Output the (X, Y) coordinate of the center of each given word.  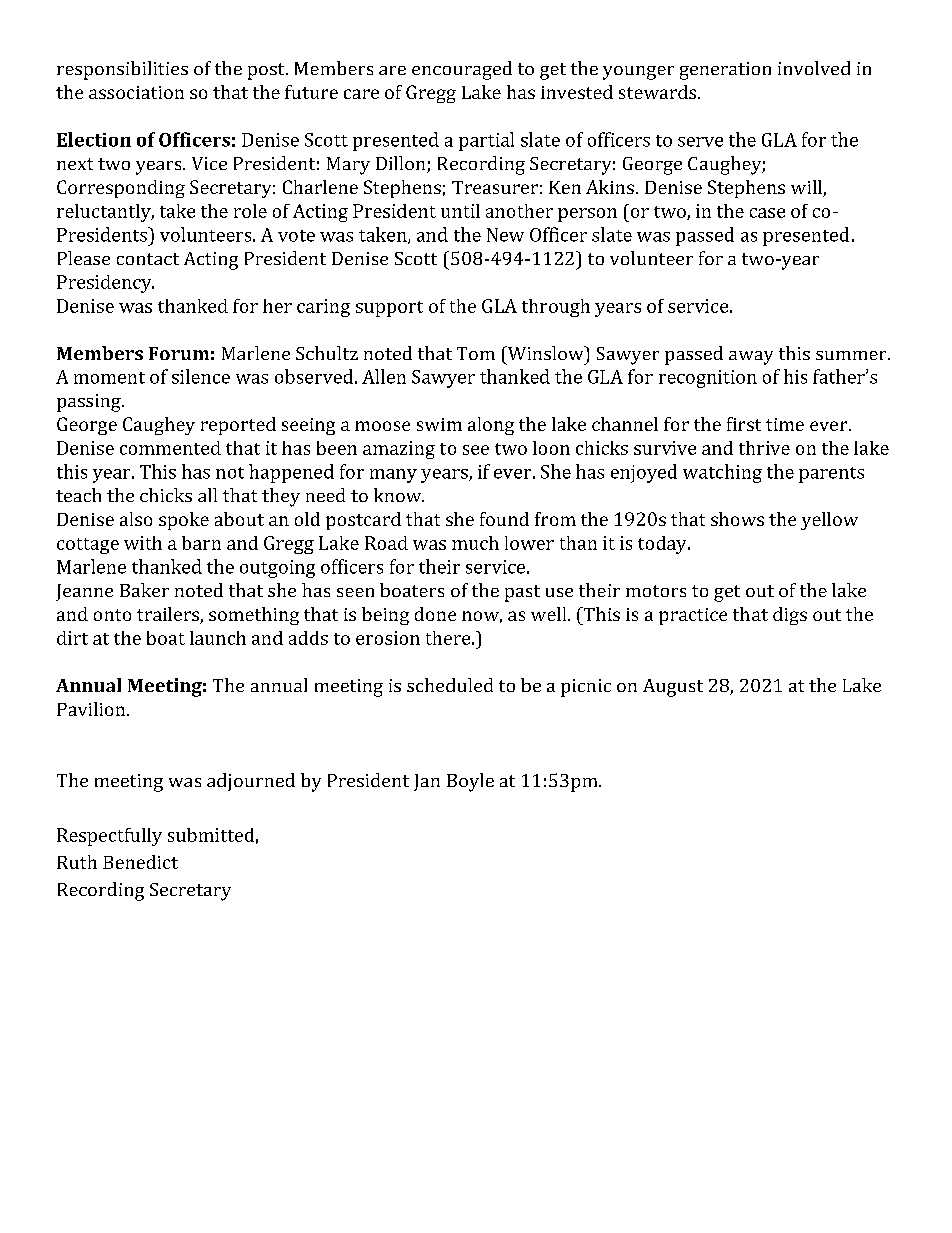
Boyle (470, 782)
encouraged (462, 70)
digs (790, 616)
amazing (399, 450)
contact (148, 259)
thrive (764, 448)
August (673, 688)
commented (170, 448)
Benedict (140, 862)
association (136, 92)
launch (218, 638)
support (389, 309)
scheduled (450, 685)
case (767, 213)
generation (725, 71)
